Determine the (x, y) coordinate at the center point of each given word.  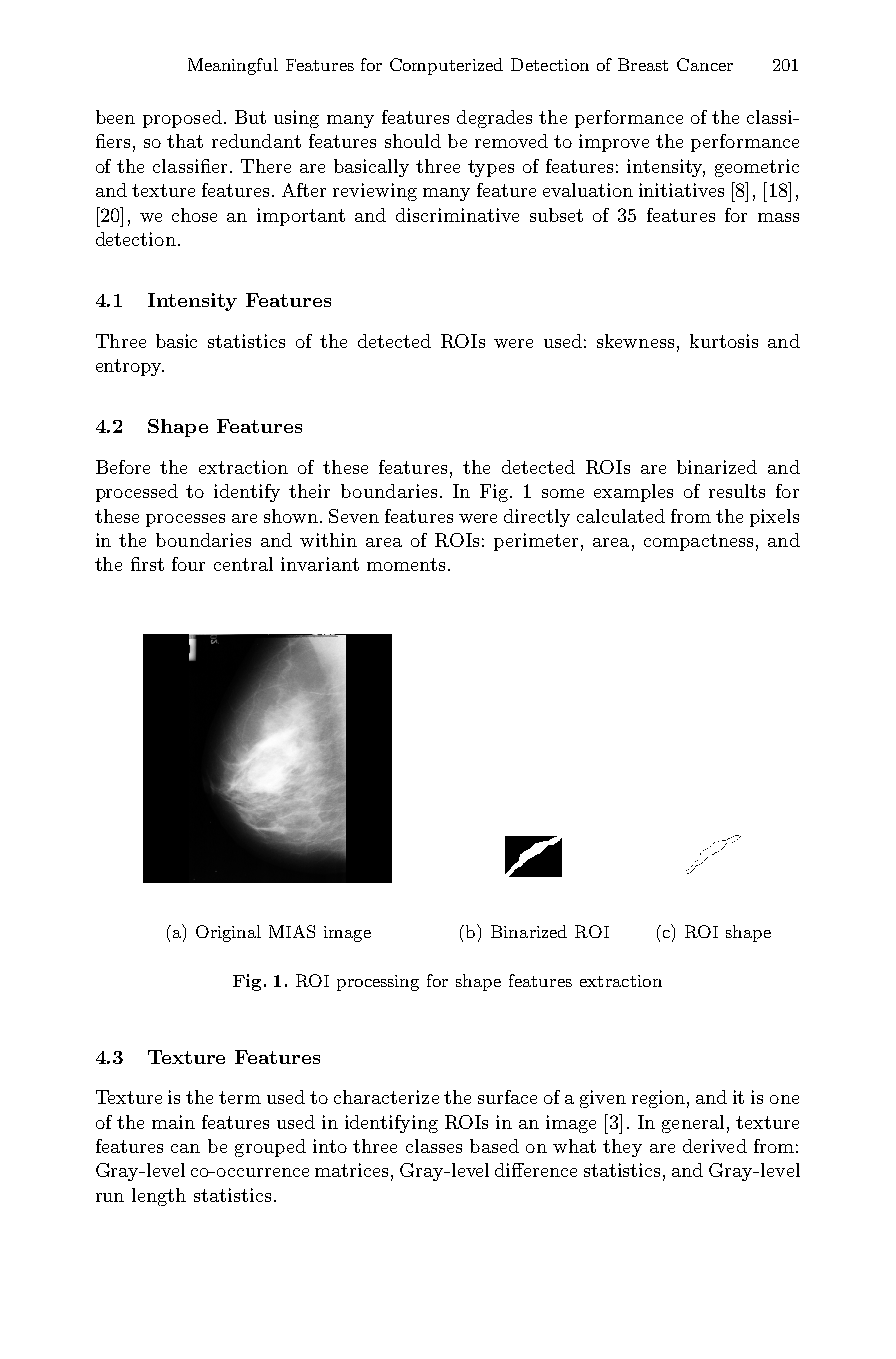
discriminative (457, 215)
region (658, 1099)
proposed (182, 119)
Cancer (705, 64)
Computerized (446, 66)
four (188, 564)
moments (406, 564)
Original (228, 933)
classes (434, 1146)
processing (378, 983)
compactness (698, 542)
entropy (130, 367)
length (159, 1197)
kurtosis (724, 341)
